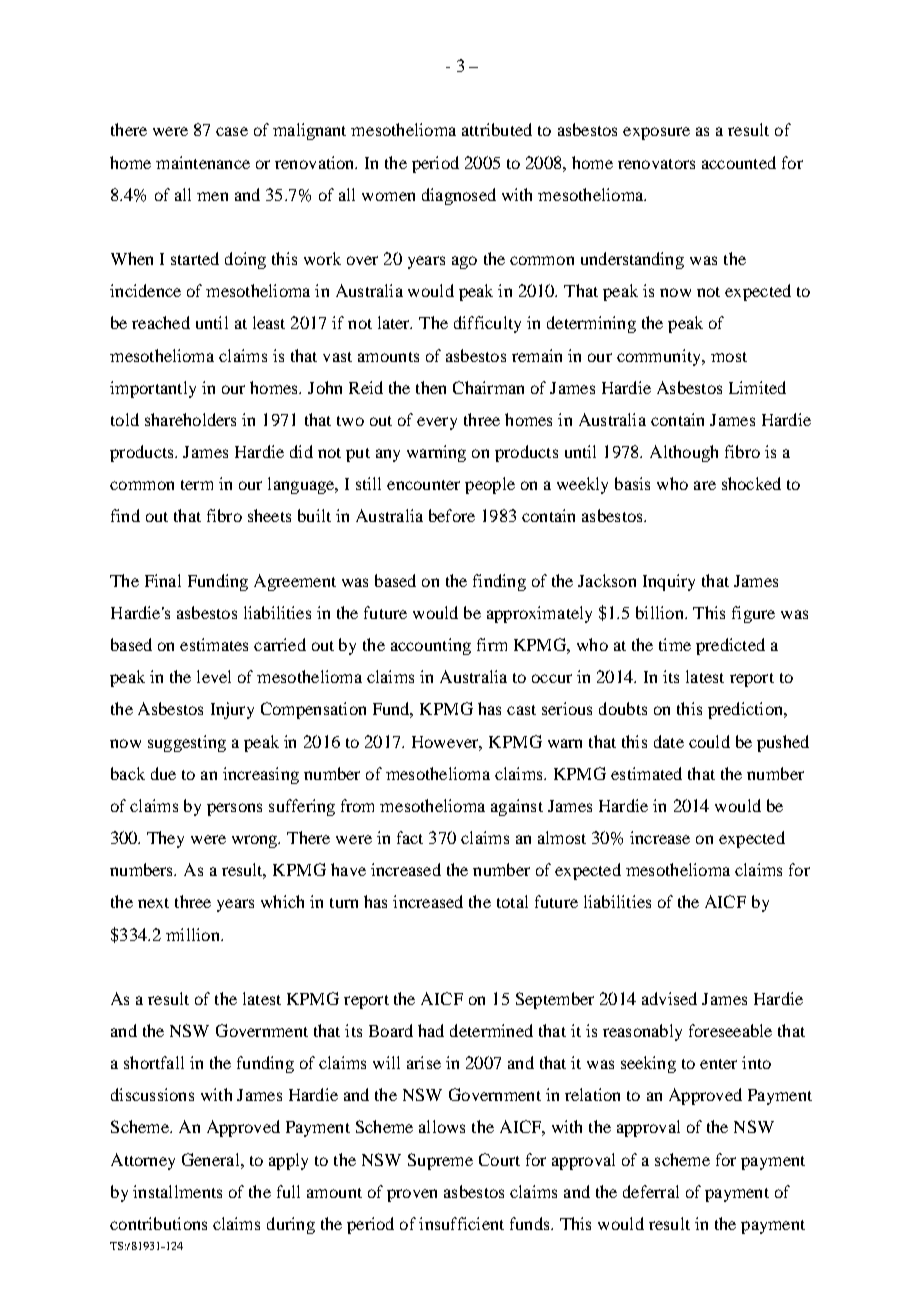 This screenshot has width=924, height=1308. I want to click on diagnosed, so click(459, 196).
